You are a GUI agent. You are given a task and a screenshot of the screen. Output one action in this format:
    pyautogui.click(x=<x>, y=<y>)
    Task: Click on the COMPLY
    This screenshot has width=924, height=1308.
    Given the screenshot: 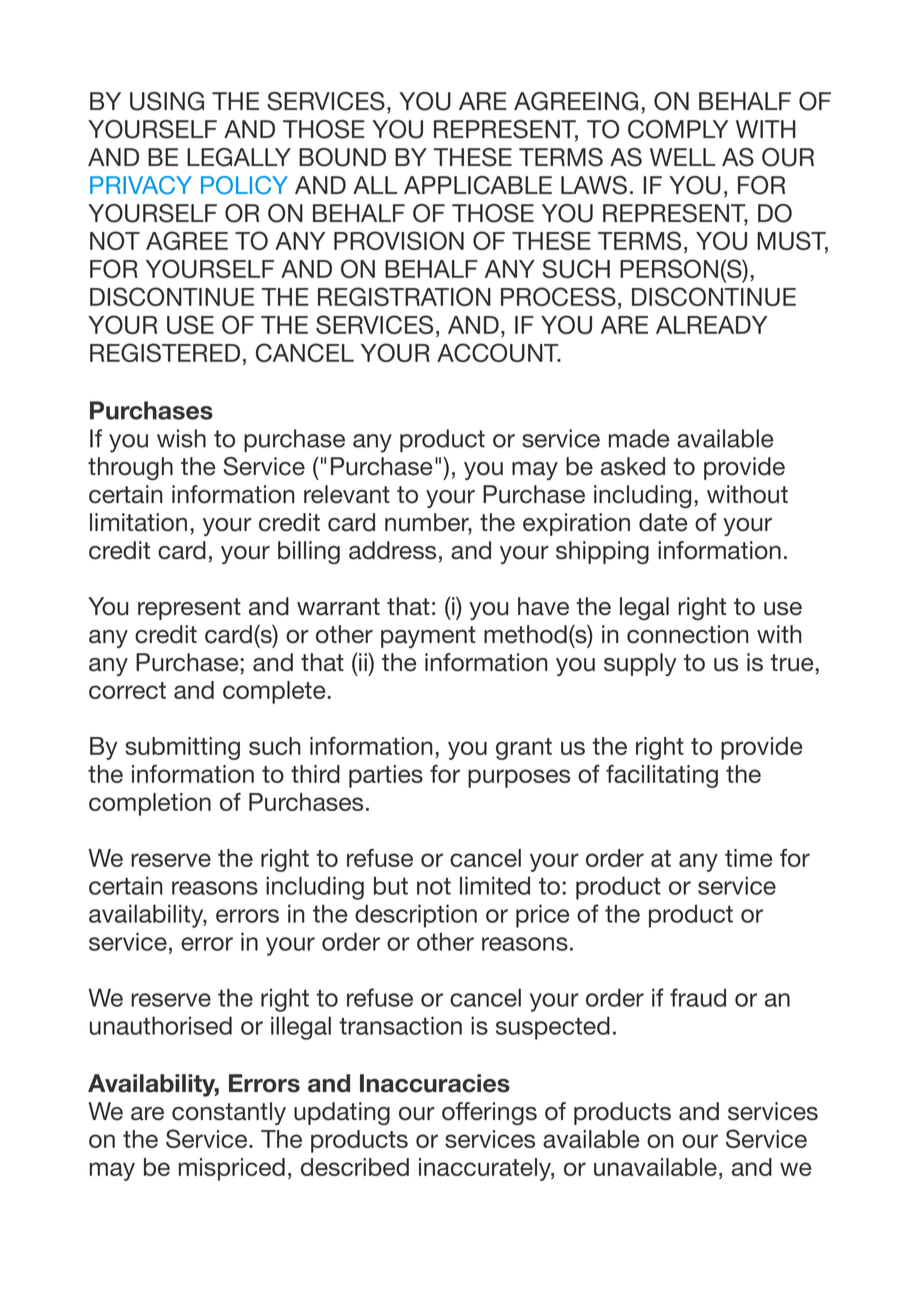 What is the action you would take?
    pyautogui.click(x=678, y=129)
